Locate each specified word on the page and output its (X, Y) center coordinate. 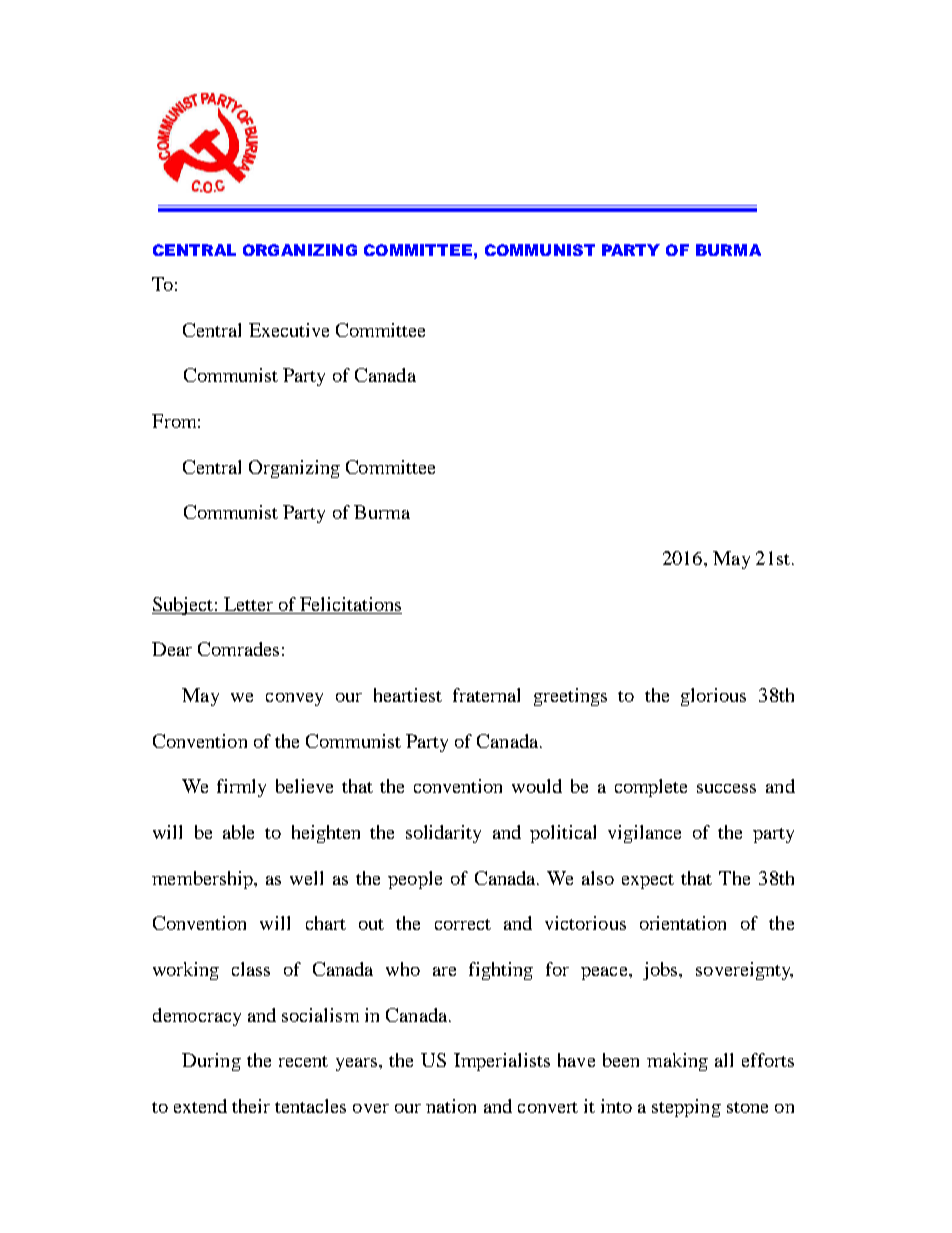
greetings (570, 697)
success (726, 788)
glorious (713, 697)
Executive (289, 330)
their (251, 1106)
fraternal (486, 695)
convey (294, 699)
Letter (248, 604)
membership (204, 880)
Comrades (238, 649)
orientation (683, 923)
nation (451, 1106)
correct (463, 924)
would (537, 786)
